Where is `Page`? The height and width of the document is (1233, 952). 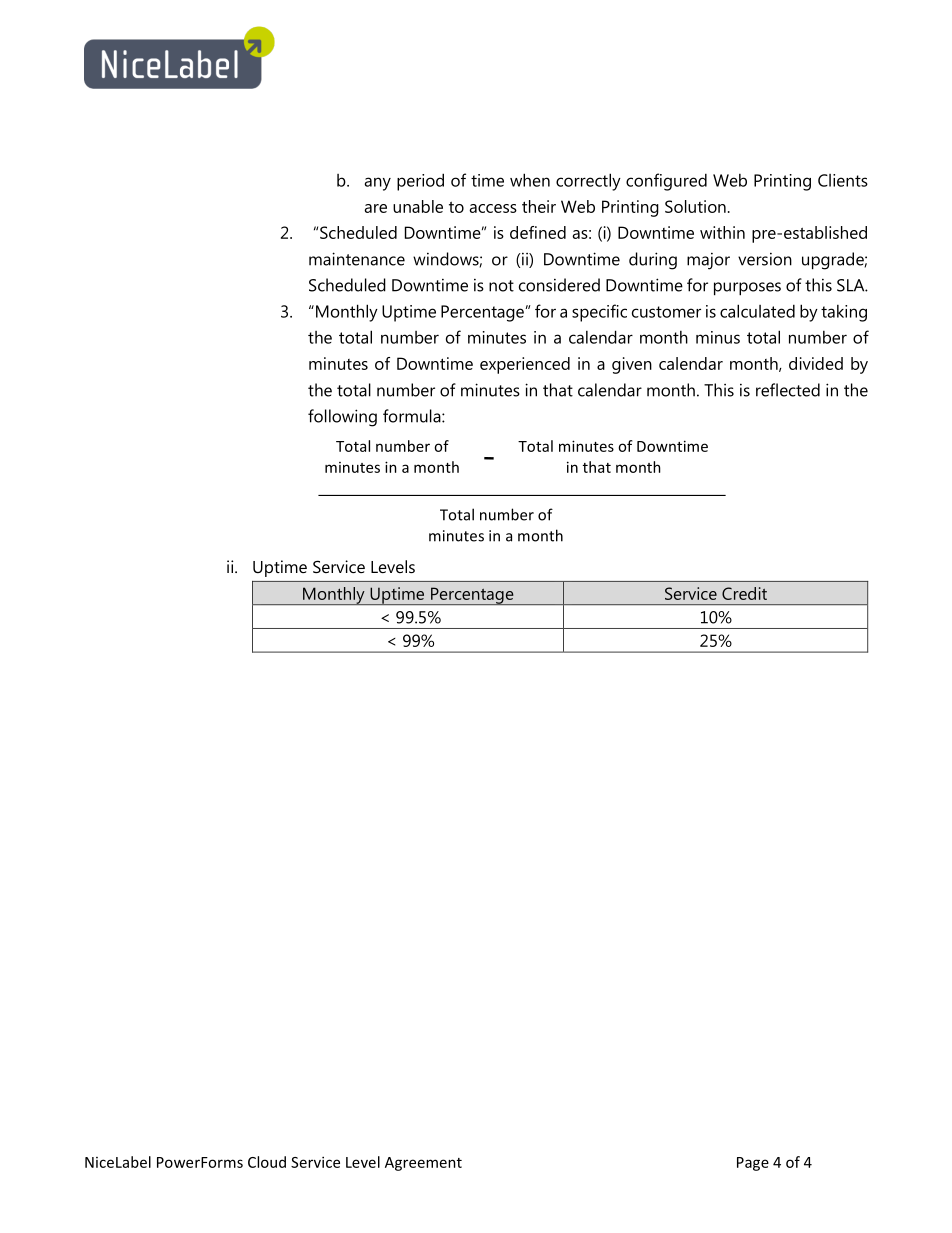 Page is located at coordinates (753, 1164).
